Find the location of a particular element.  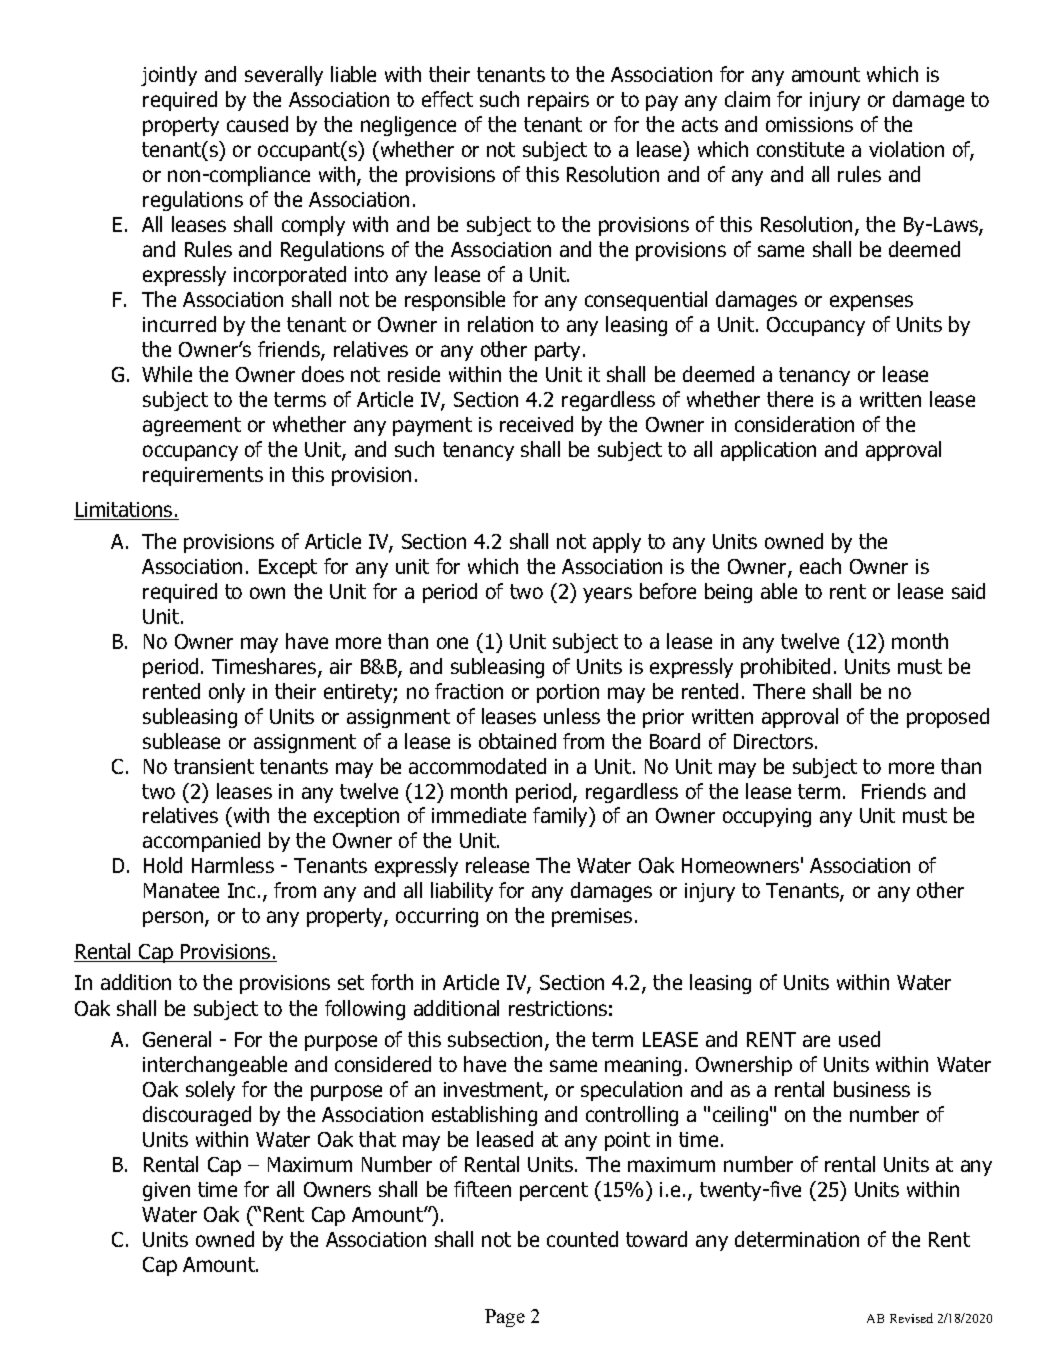

only is located at coordinates (227, 693).
